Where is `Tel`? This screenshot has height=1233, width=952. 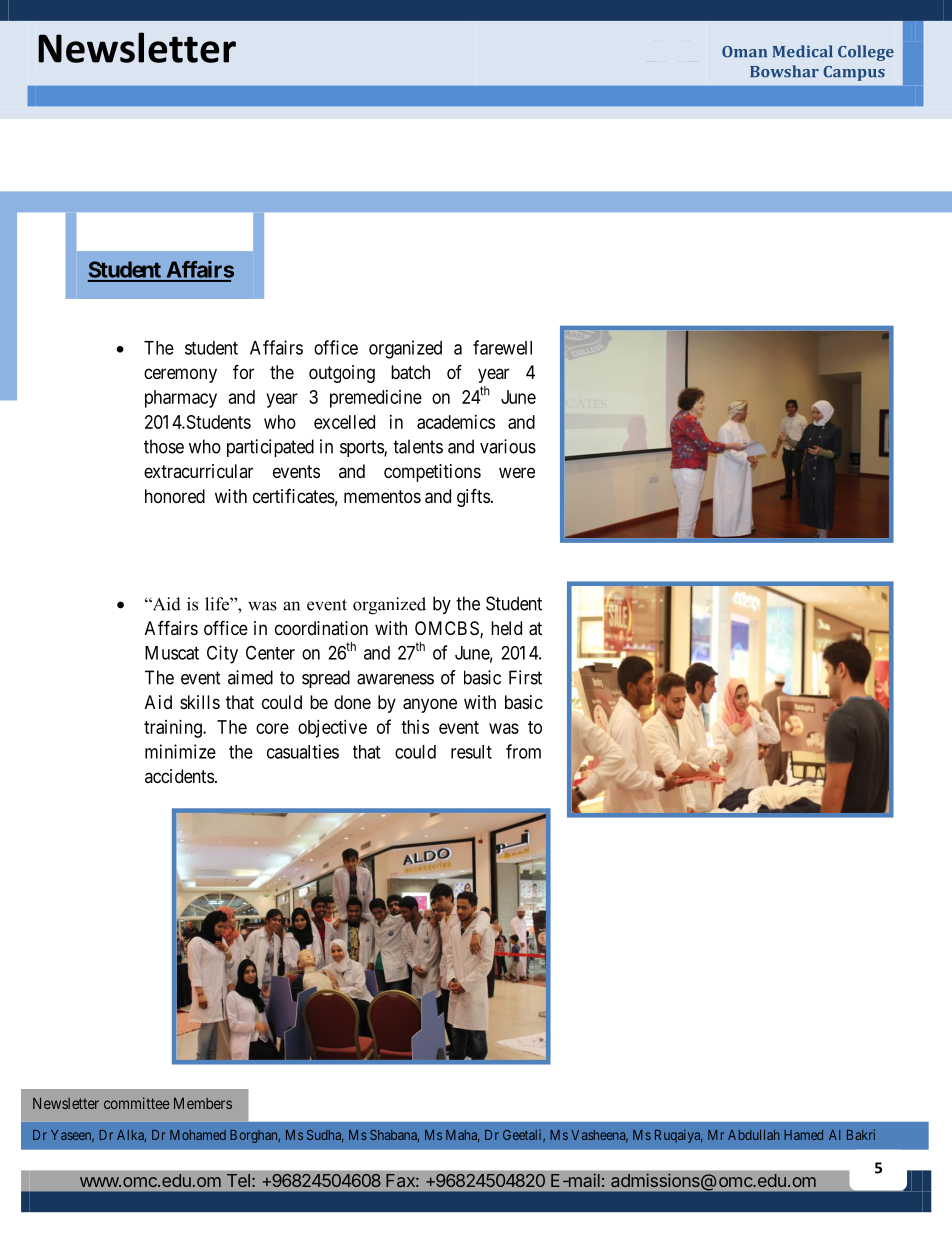 Tel is located at coordinates (238, 1180).
